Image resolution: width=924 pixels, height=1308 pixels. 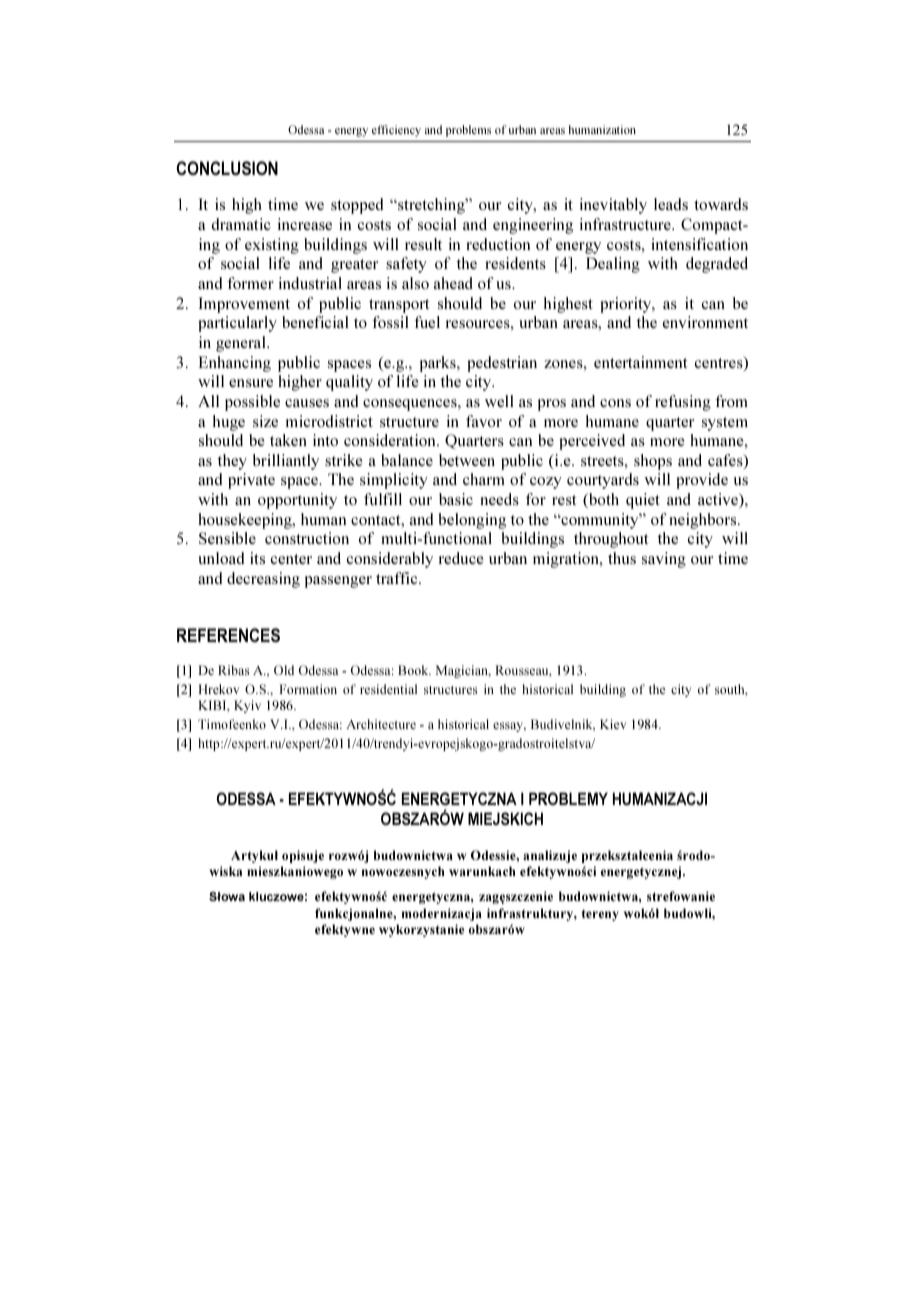 What do you see at coordinates (247, 706) in the screenshot?
I see `Kyiv` at bounding box center [247, 706].
